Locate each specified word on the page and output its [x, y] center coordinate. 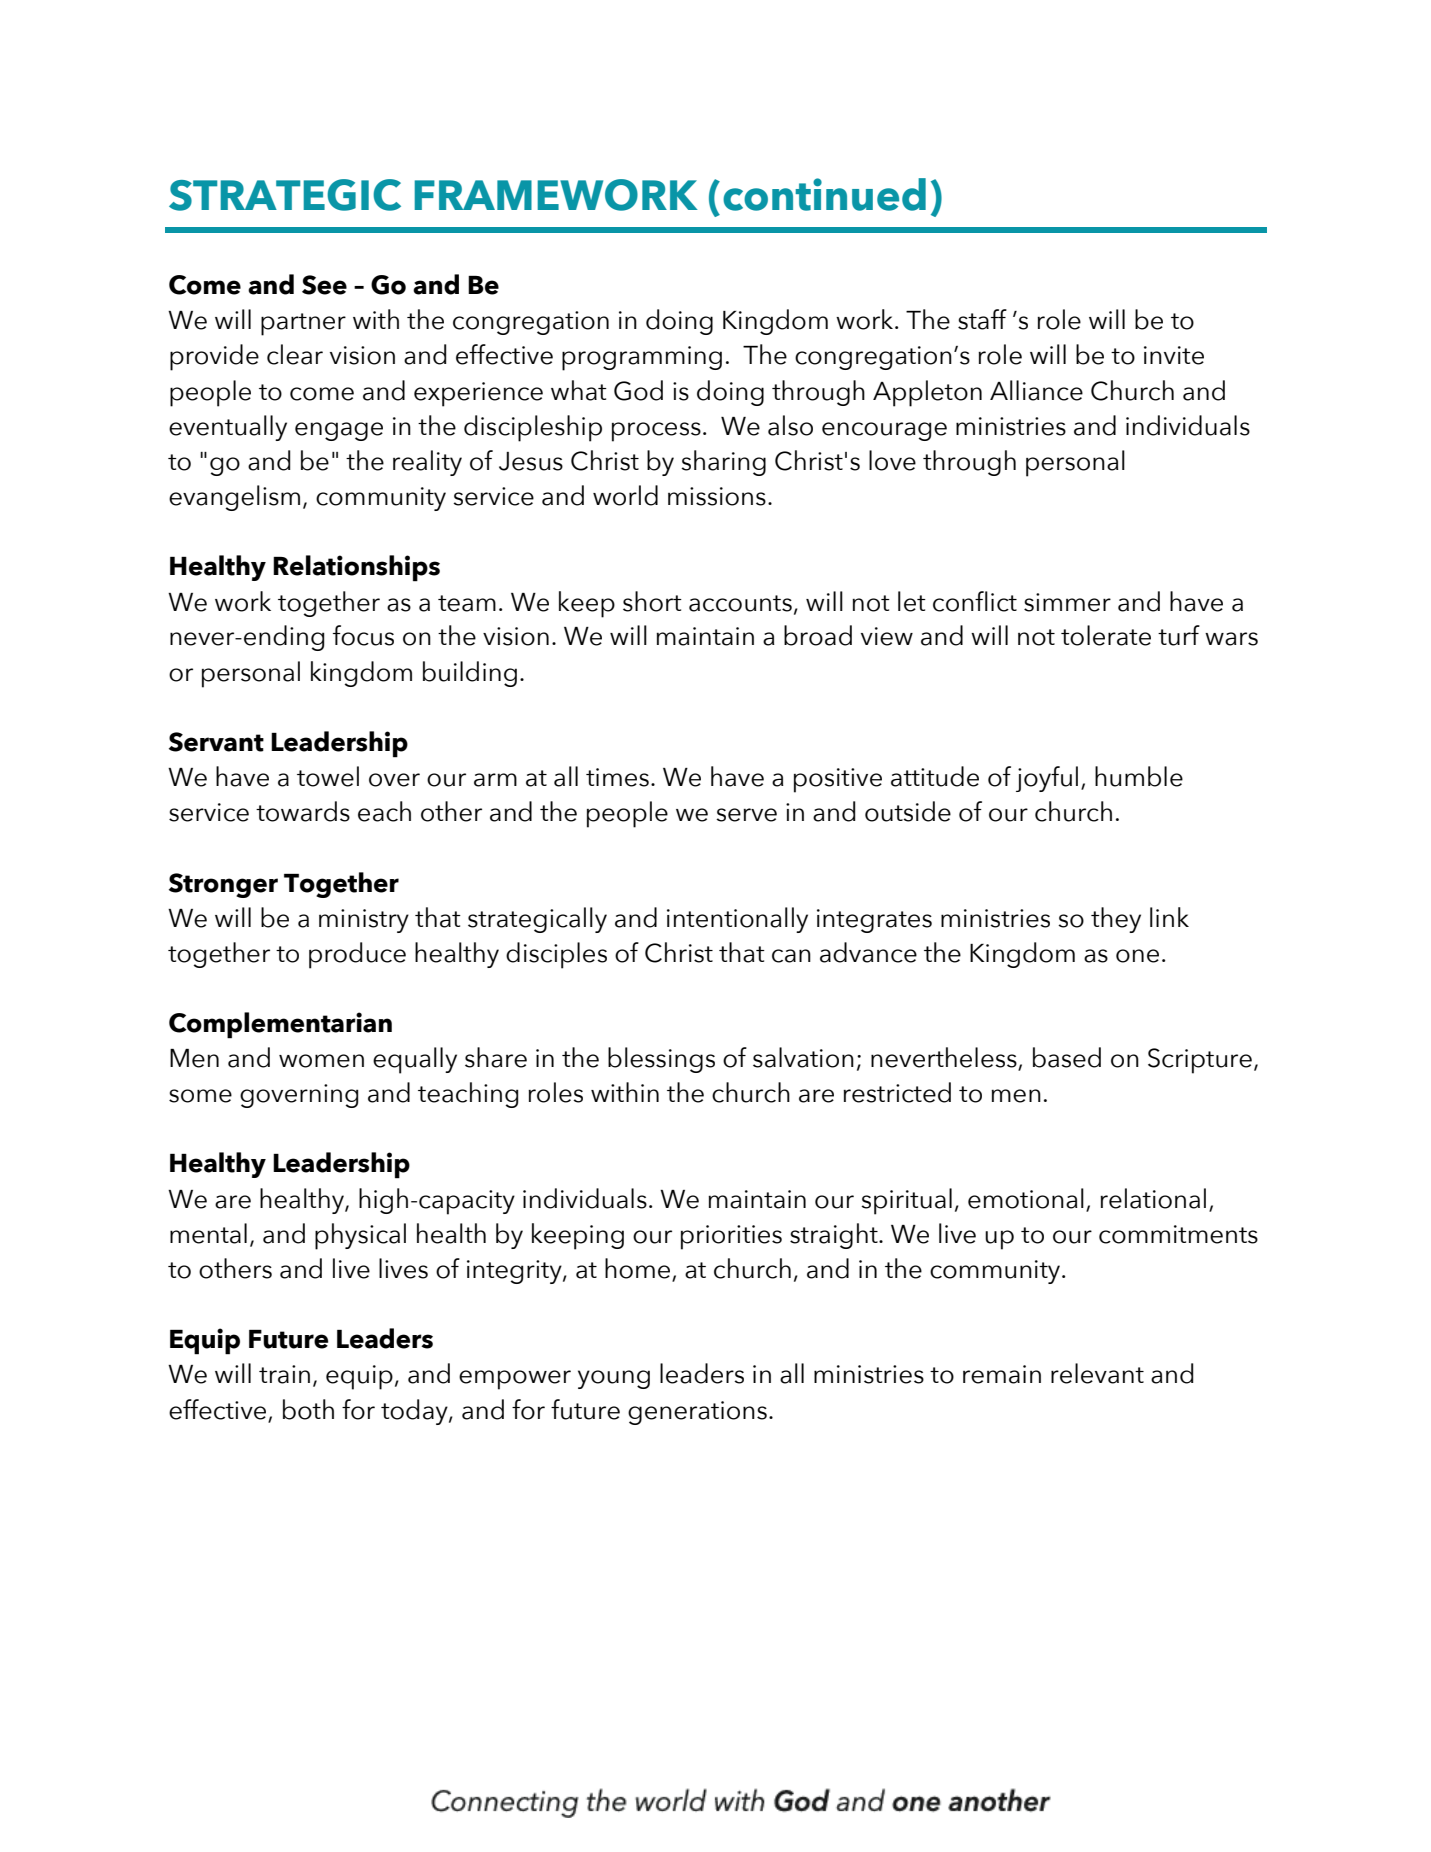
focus [363, 635]
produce [357, 955]
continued [824, 194]
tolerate [1106, 635]
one [1137, 956]
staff [982, 319]
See [324, 285]
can [791, 956]
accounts [740, 603]
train [284, 1374]
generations [697, 1413]
